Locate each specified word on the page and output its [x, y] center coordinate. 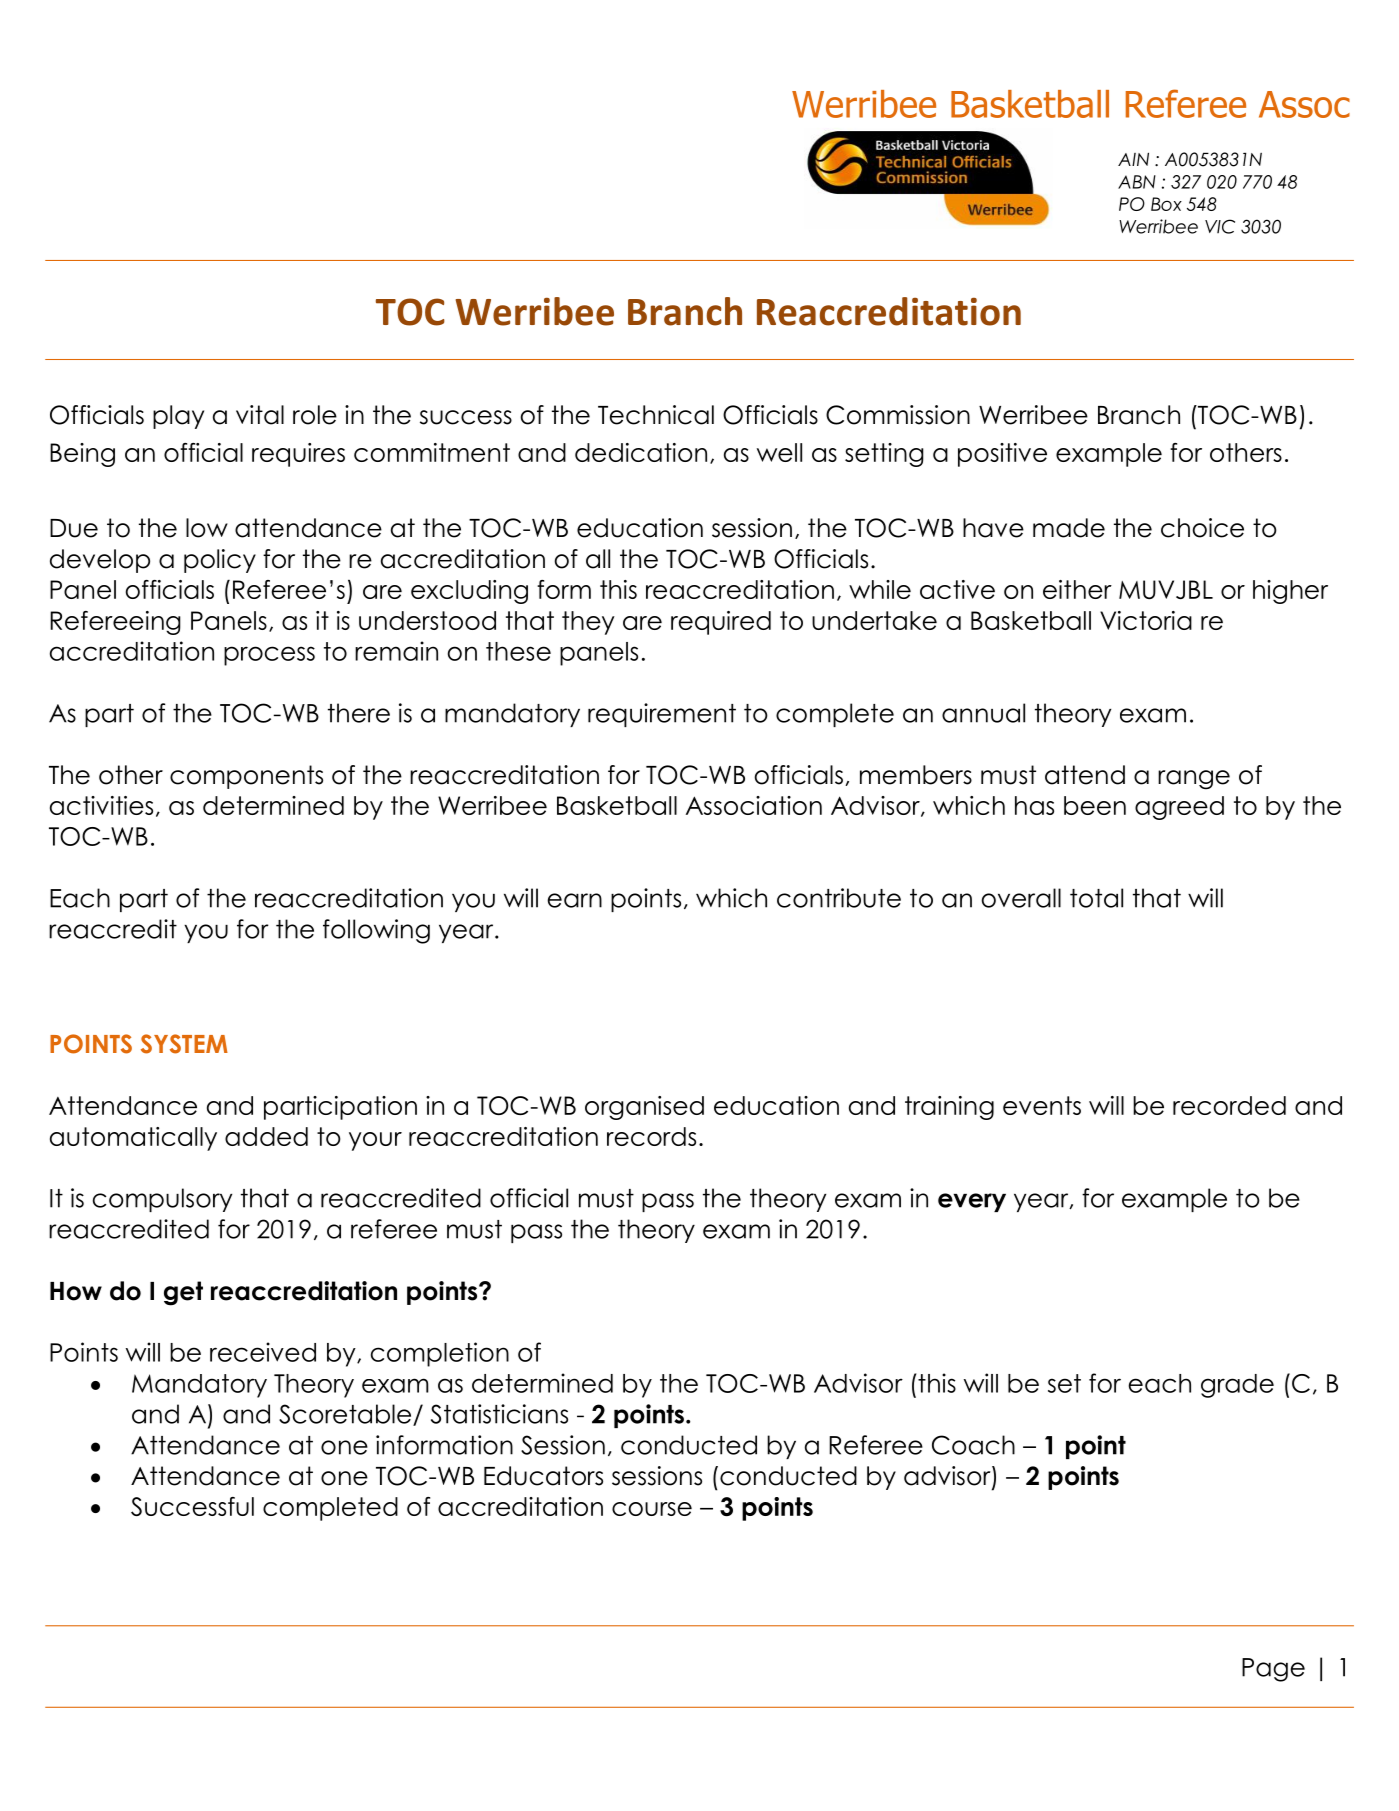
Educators [543, 1476]
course [652, 1509]
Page [1273, 1670]
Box [1166, 204]
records [651, 1136]
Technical [656, 415]
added [266, 1136]
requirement [662, 715]
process [269, 656]
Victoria [1146, 620]
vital [260, 415]
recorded [1229, 1105]
